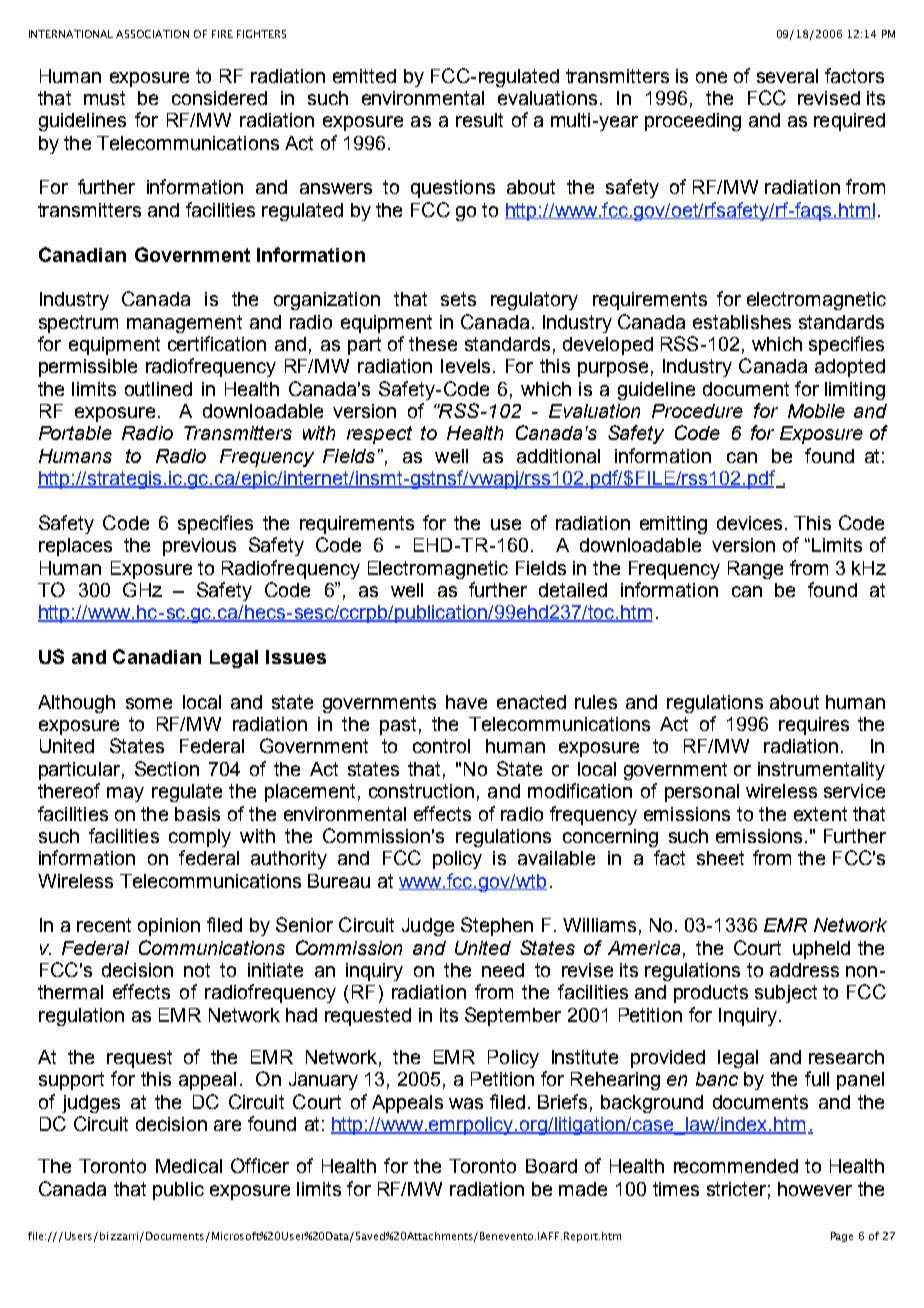 Image resolution: width=924 pixels, height=1308 pixels. What do you see at coordinates (152, 34) in the image?
I see `ASSOCIATION` at bounding box center [152, 34].
